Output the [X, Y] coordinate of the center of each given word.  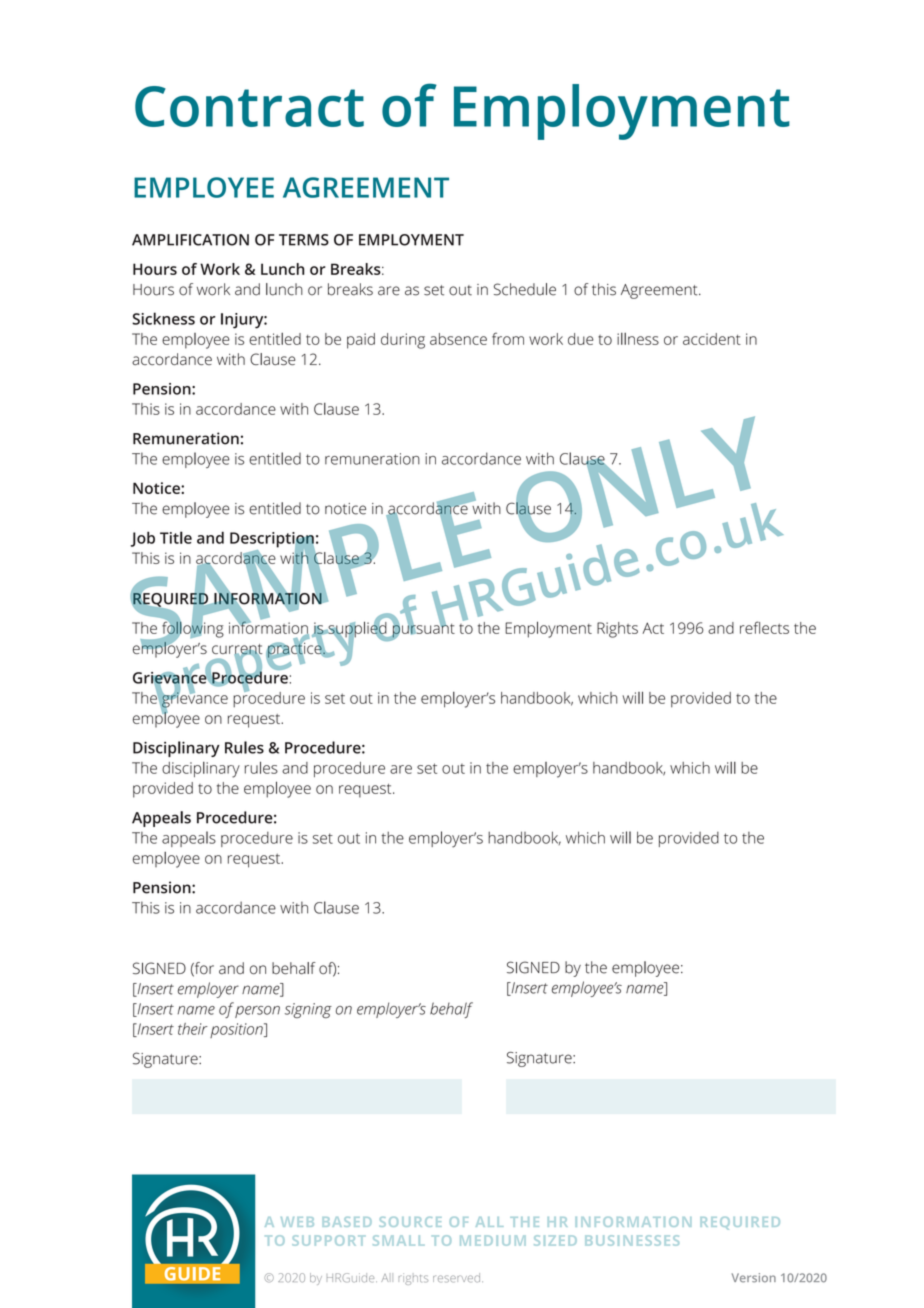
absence [458, 339]
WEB [297, 1222]
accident [712, 339]
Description [272, 541]
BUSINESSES [632, 1240]
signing [308, 1010]
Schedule [525, 289]
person [257, 1012]
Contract [249, 106]
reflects [764, 627]
